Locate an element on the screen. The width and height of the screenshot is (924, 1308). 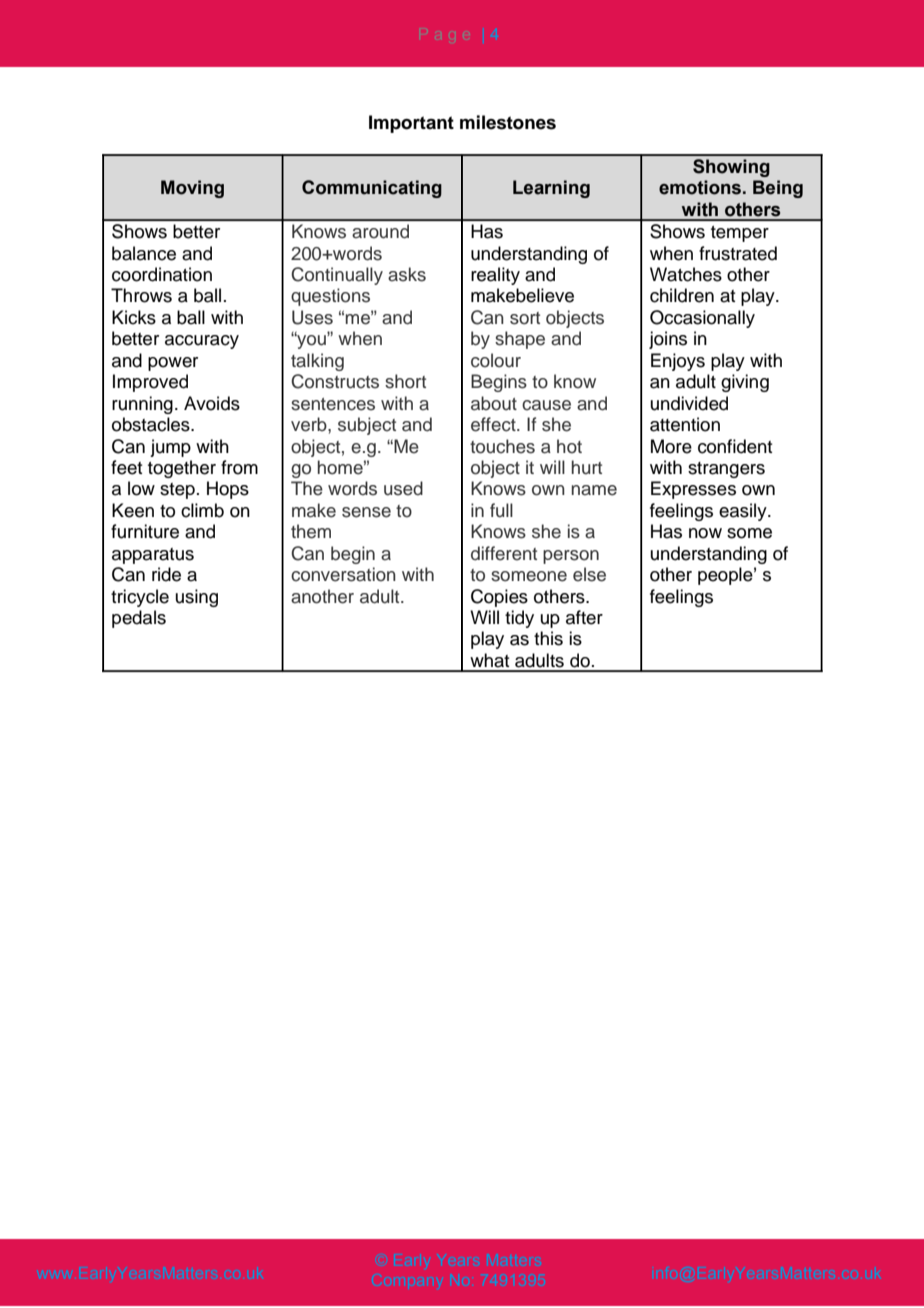
Expresses is located at coordinates (693, 490).
